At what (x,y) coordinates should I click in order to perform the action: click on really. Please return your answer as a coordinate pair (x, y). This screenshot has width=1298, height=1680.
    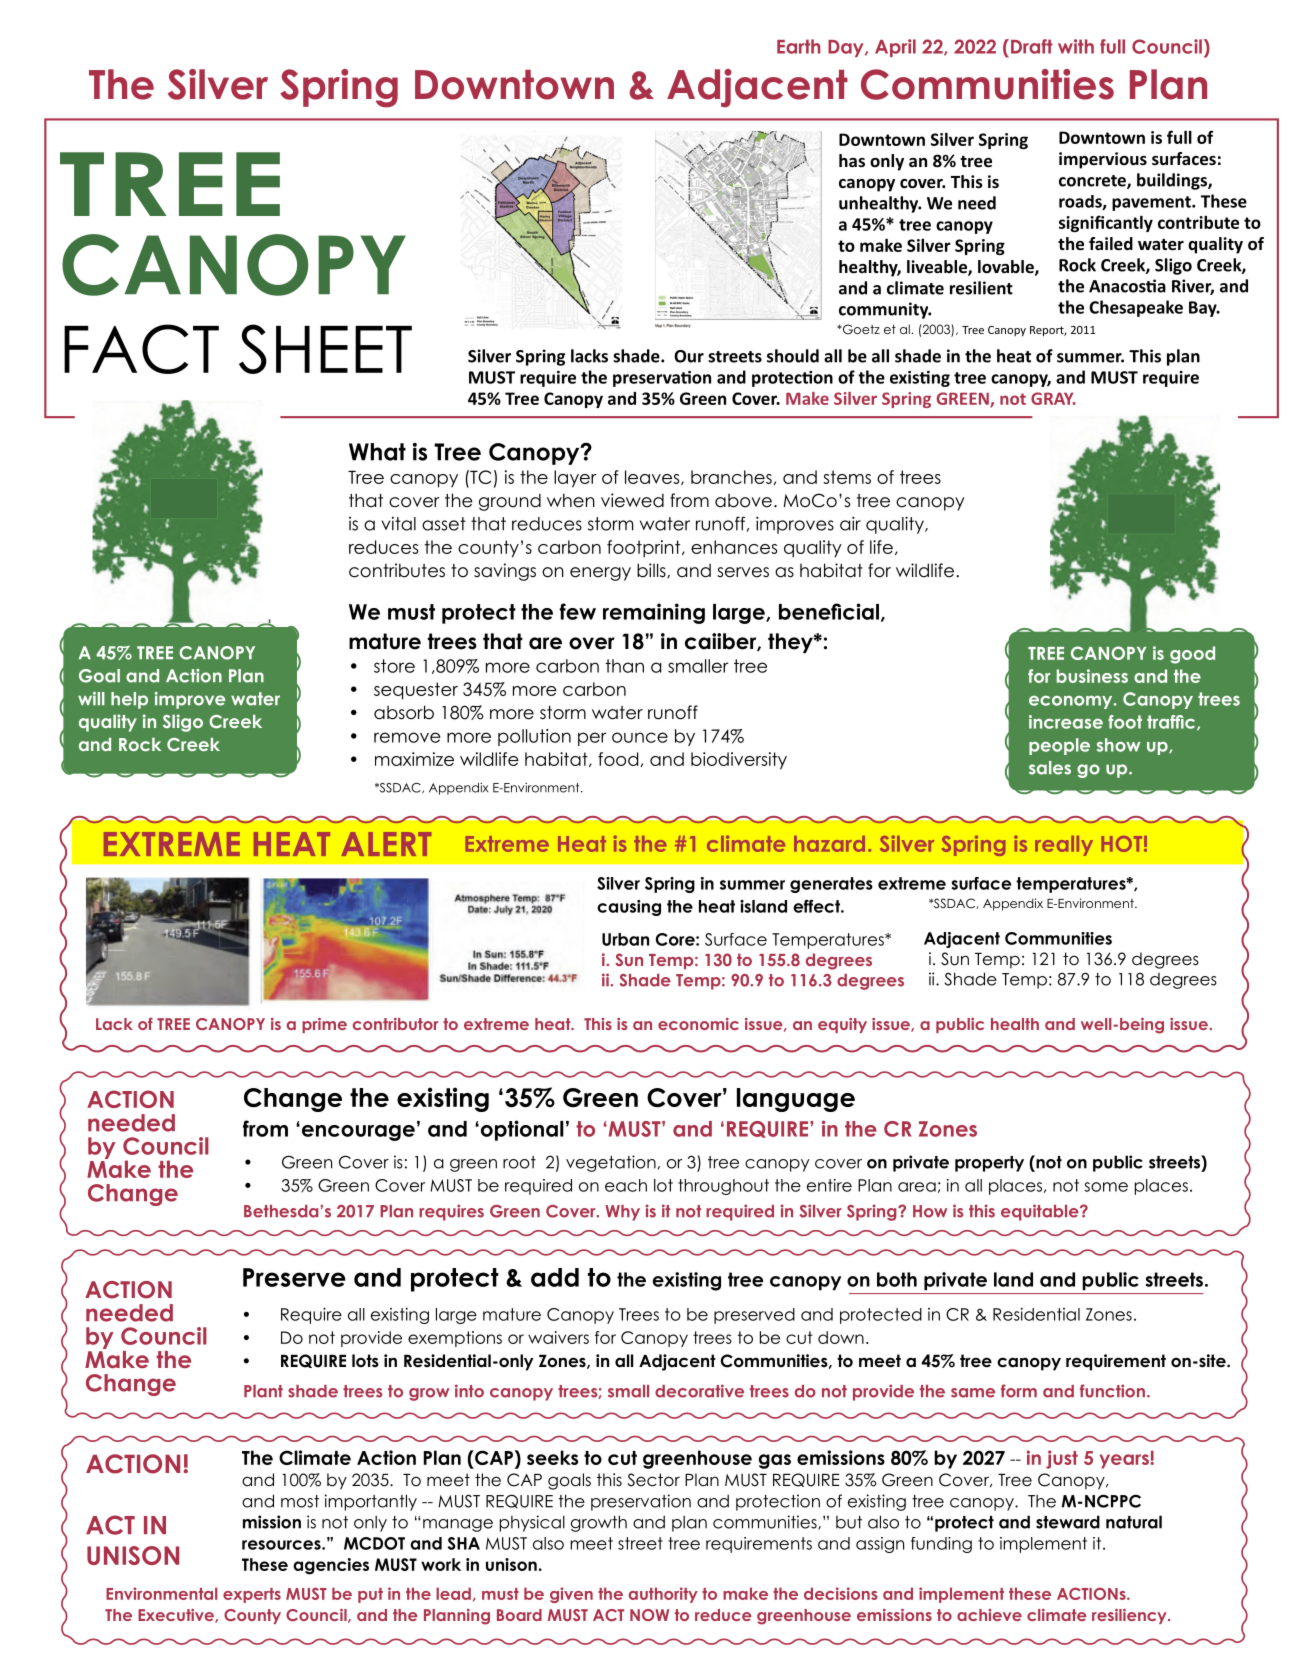
    Looking at the image, I should click on (1064, 846).
